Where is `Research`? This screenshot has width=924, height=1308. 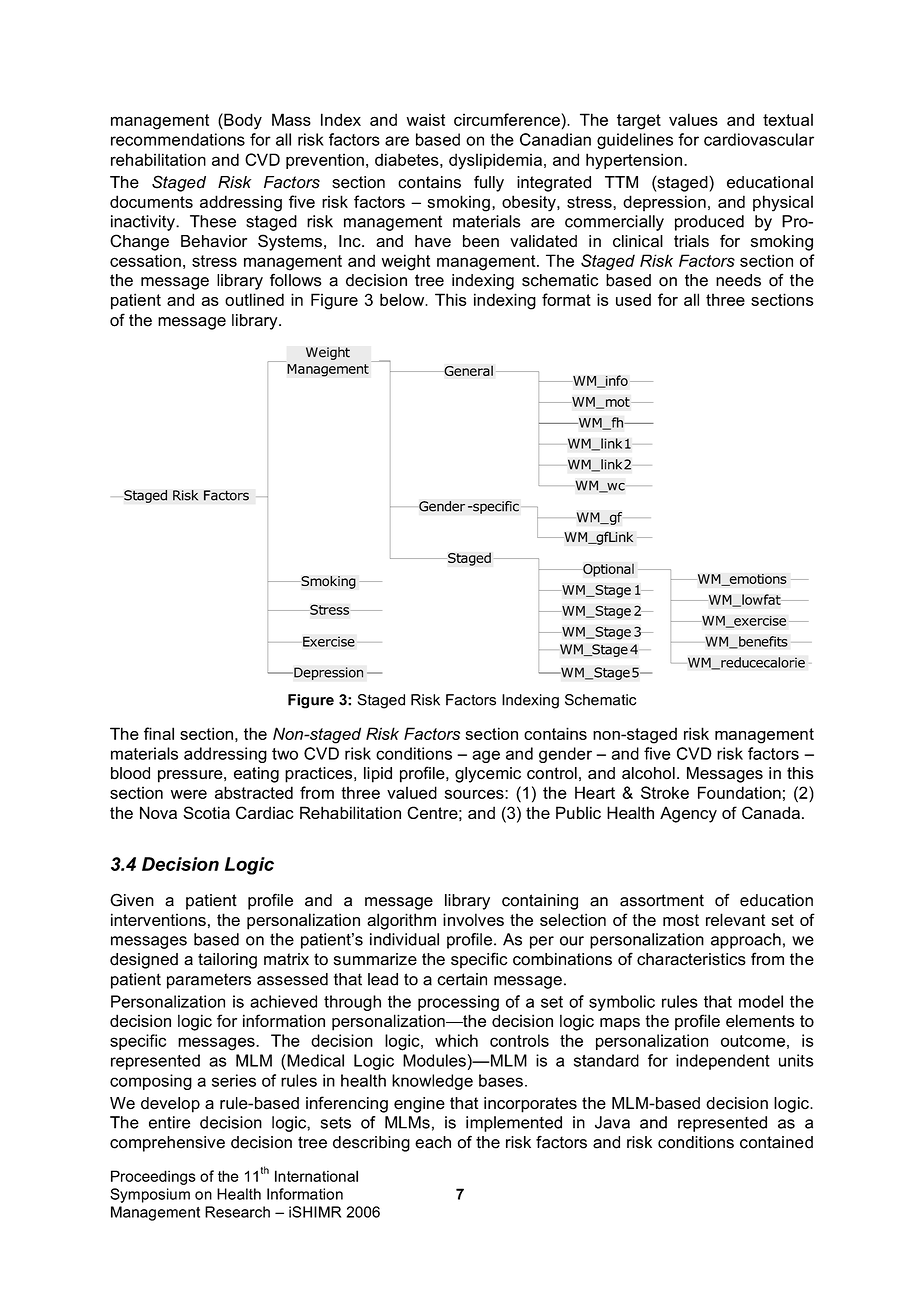 Research is located at coordinates (237, 1212).
